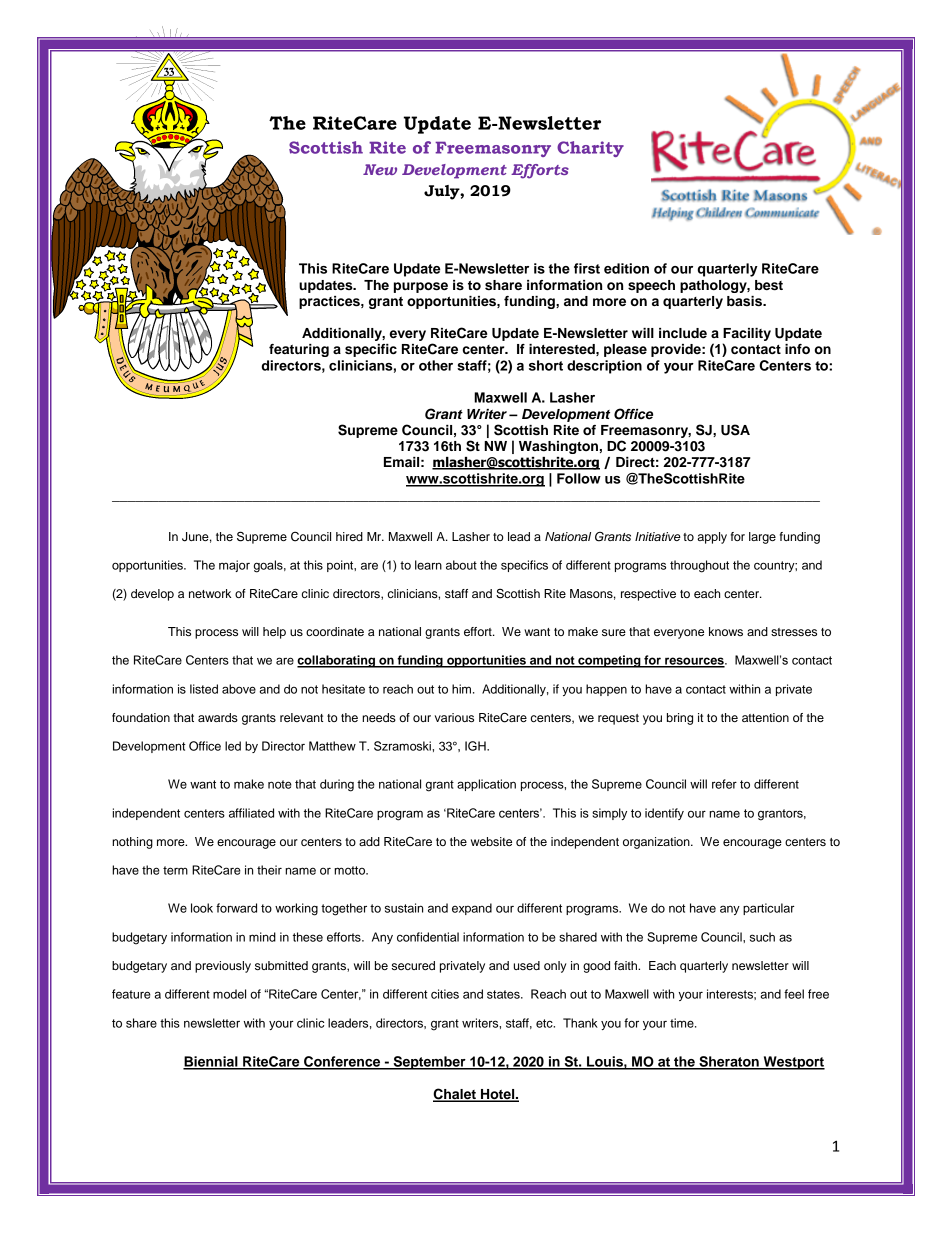 This screenshot has height=1233, width=952. What do you see at coordinates (579, 478) in the screenshot?
I see `Follow` at bounding box center [579, 478].
